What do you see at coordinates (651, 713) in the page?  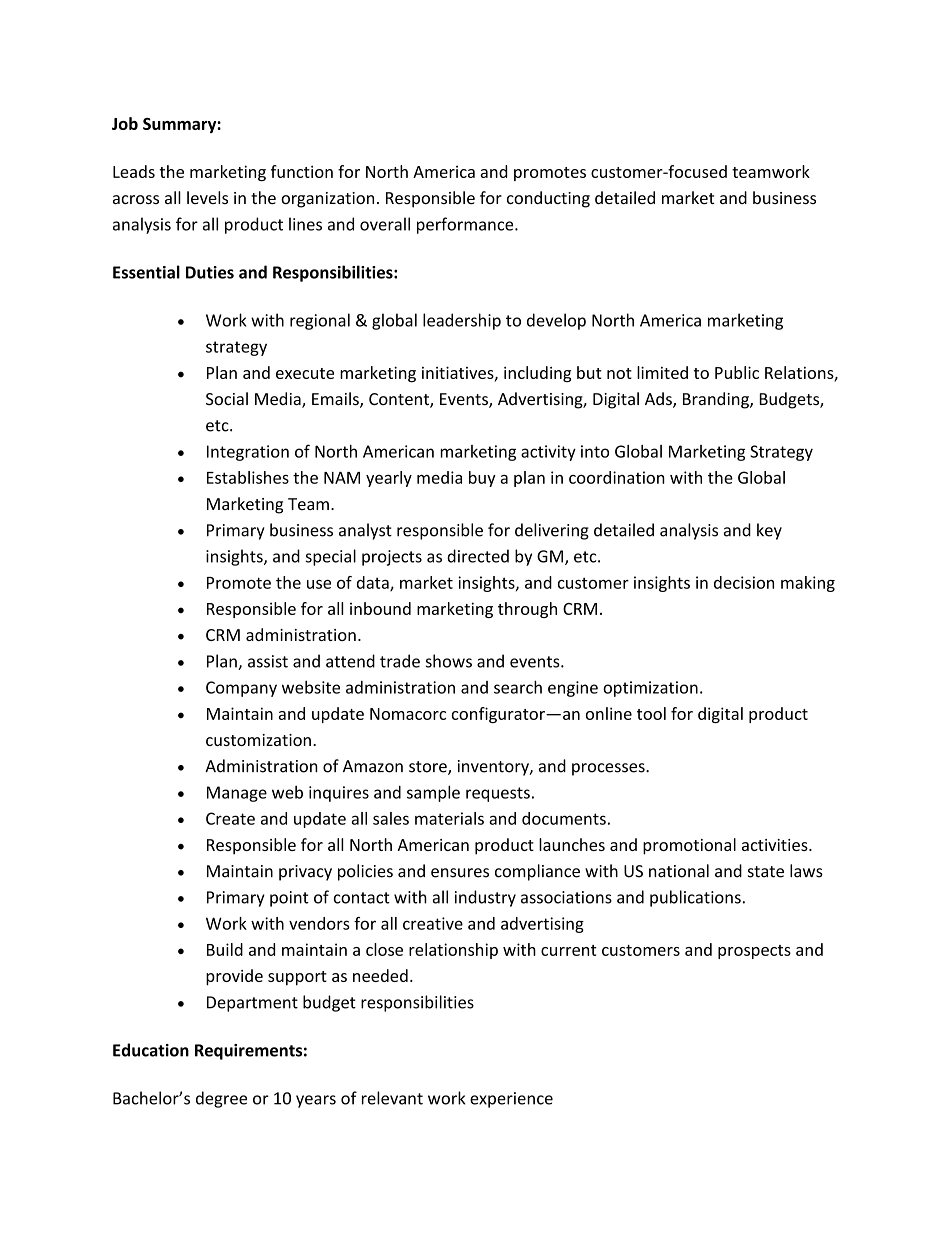 I see `tool` at bounding box center [651, 713].
